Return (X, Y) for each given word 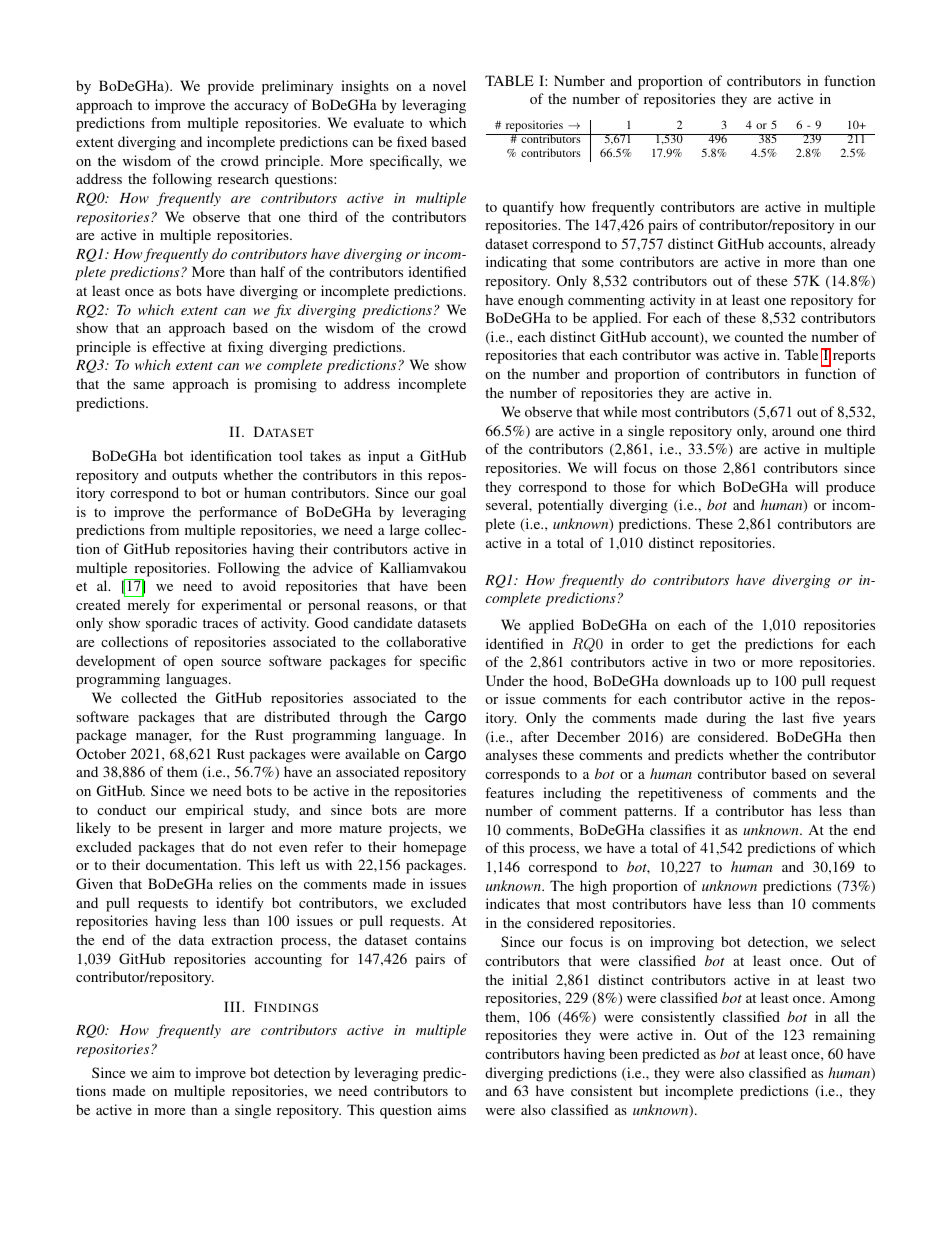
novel (449, 85)
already (852, 245)
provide (231, 87)
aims (452, 1109)
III (233, 1006)
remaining (844, 1036)
